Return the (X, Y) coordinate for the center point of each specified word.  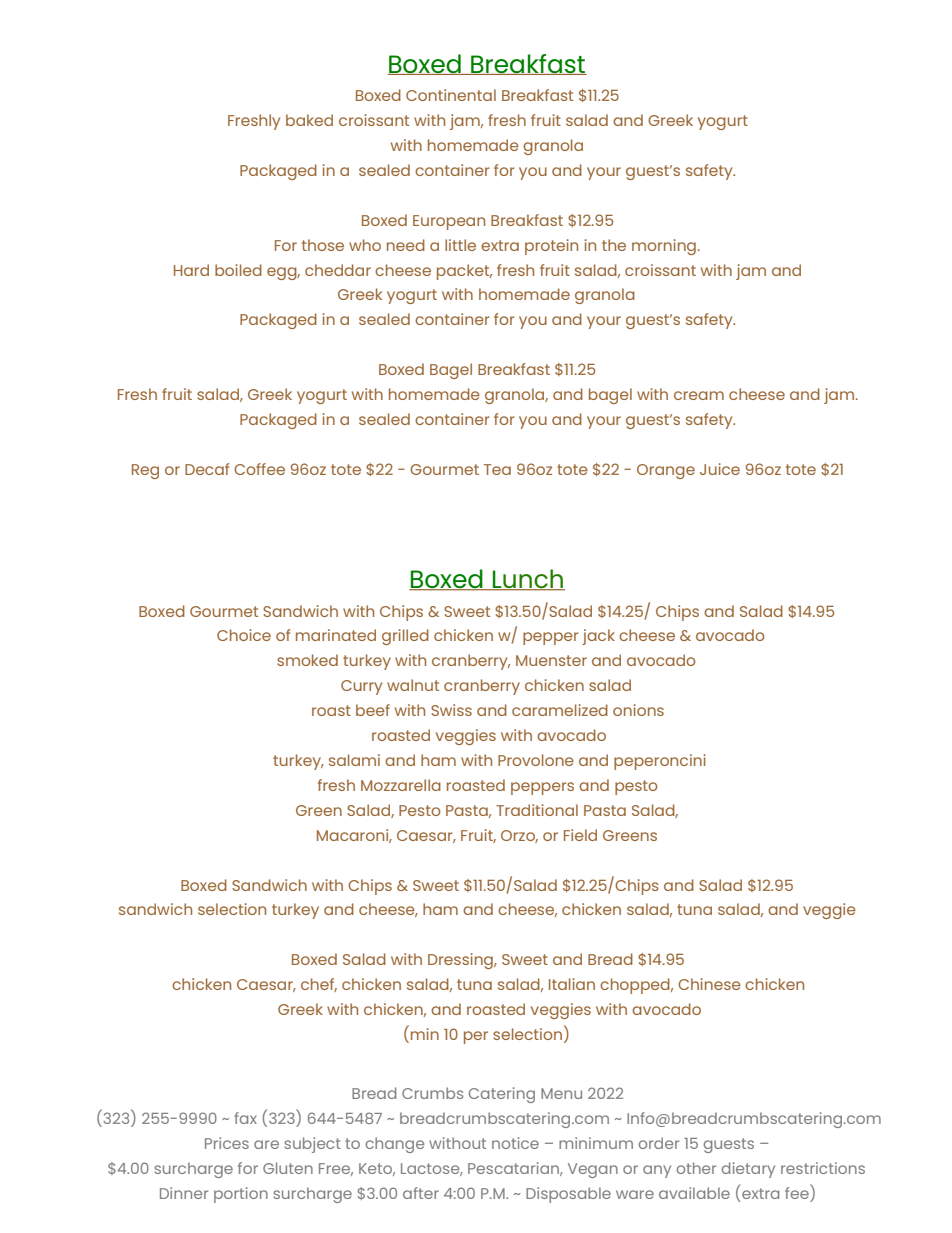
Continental (451, 95)
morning (664, 247)
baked (309, 120)
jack (598, 637)
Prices (227, 1143)
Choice (244, 635)
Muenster (551, 660)
